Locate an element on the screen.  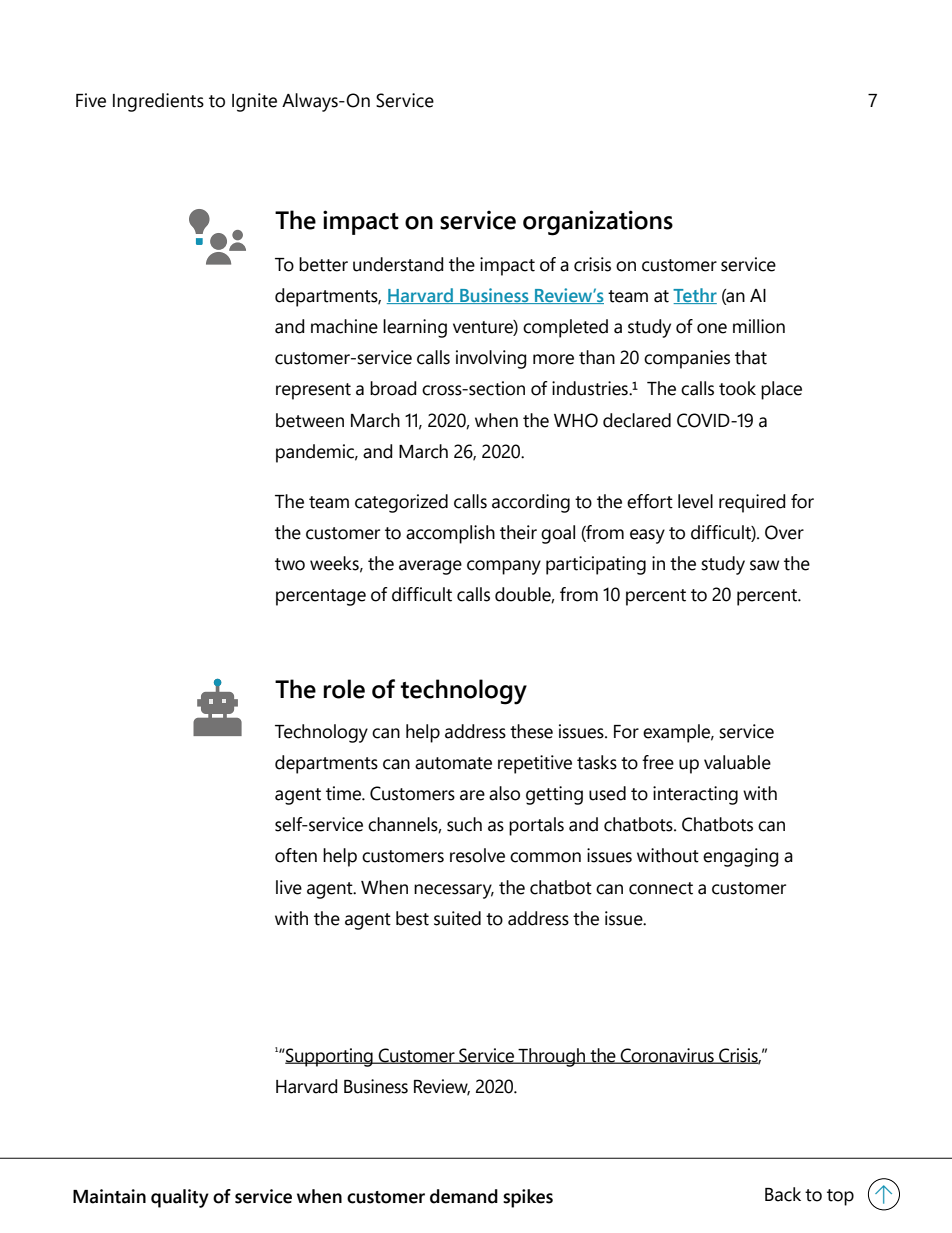
million is located at coordinates (759, 326).
